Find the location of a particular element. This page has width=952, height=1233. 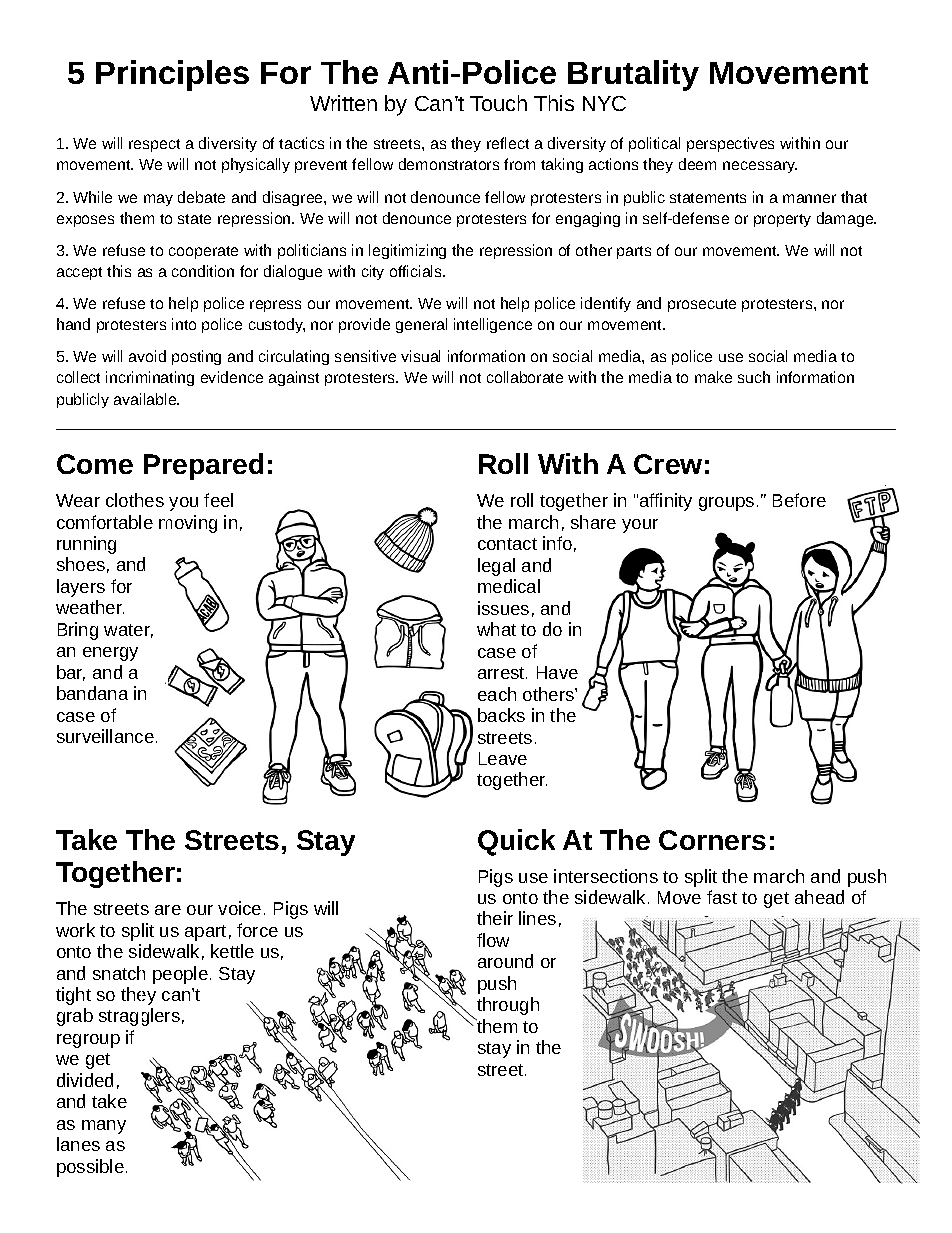

collaborate is located at coordinates (525, 377).
